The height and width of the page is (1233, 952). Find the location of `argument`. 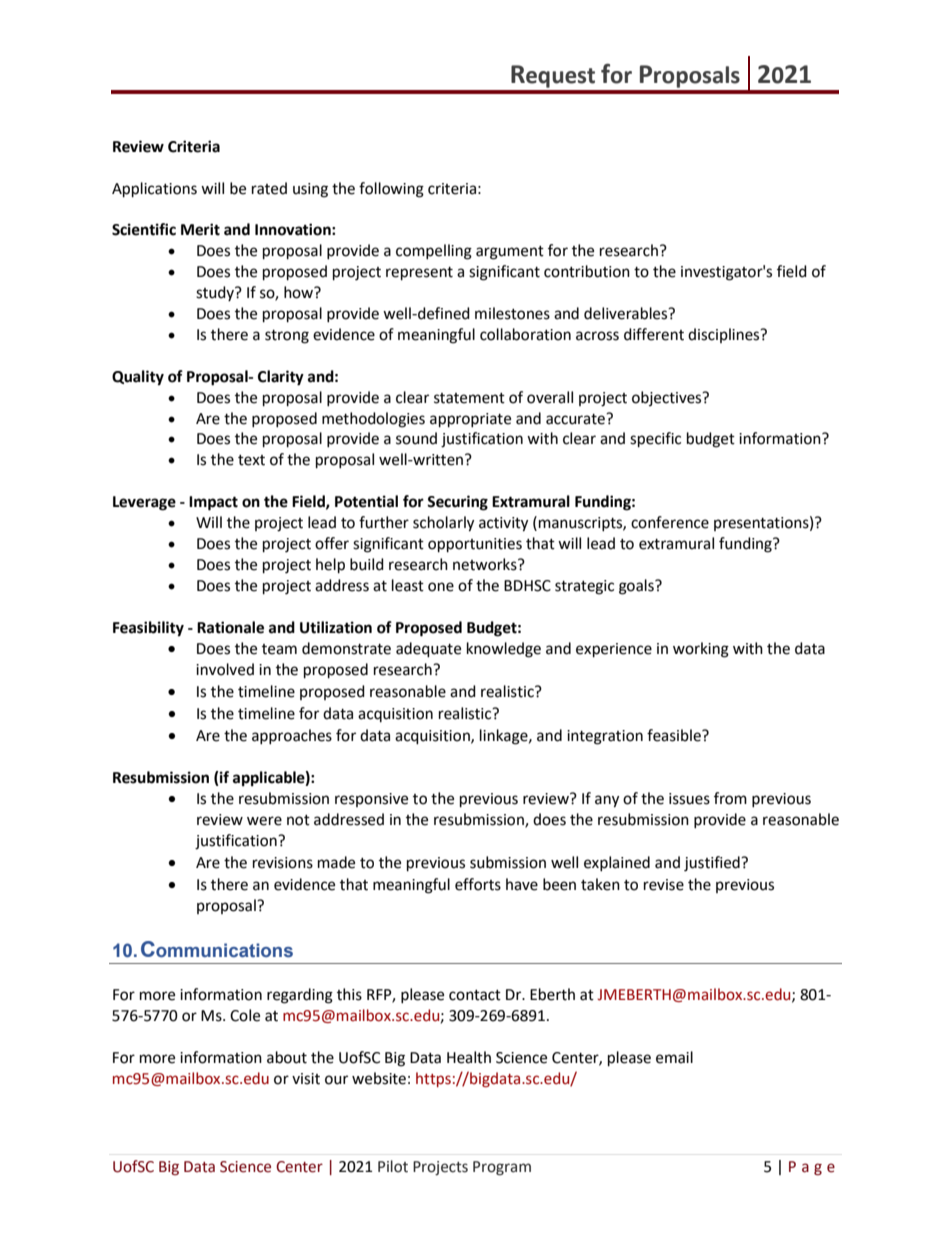

argument is located at coordinates (510, 253).
